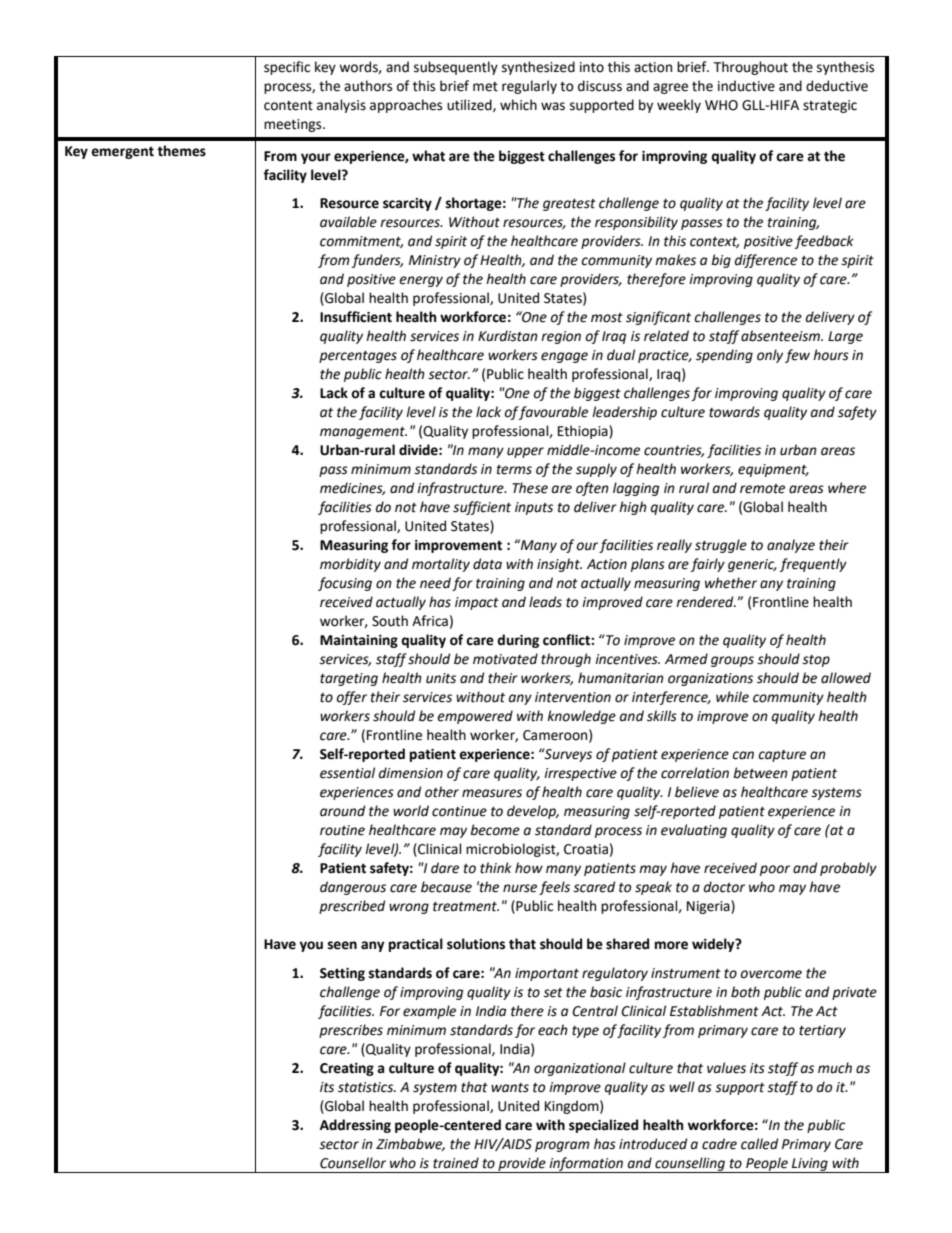 This image has height=1233, width=952. What do you see at coordinates (759, 1144) in the image?
I see `called` at bounding box center [759, 1144].
